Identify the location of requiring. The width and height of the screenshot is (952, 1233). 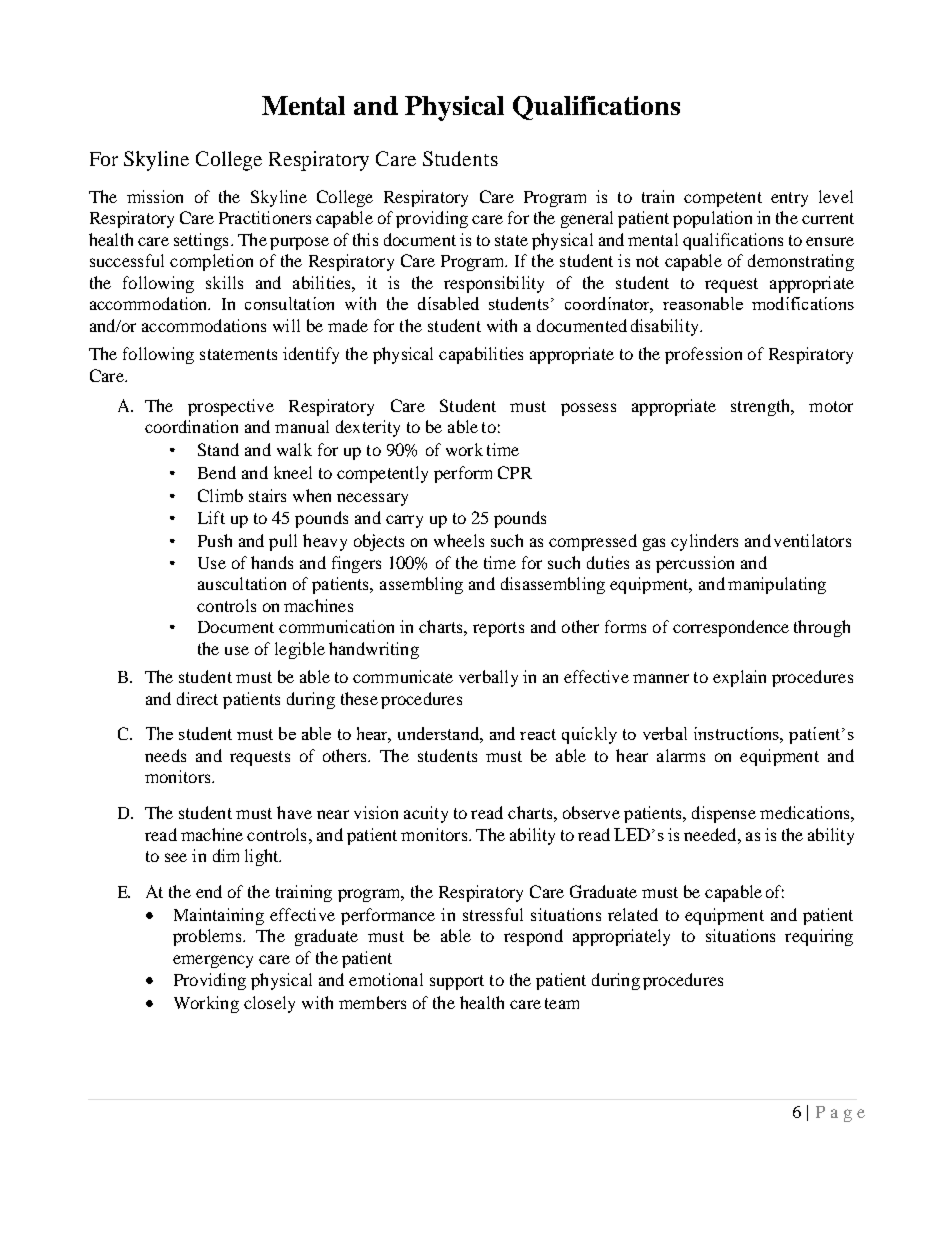
(819, 937).
